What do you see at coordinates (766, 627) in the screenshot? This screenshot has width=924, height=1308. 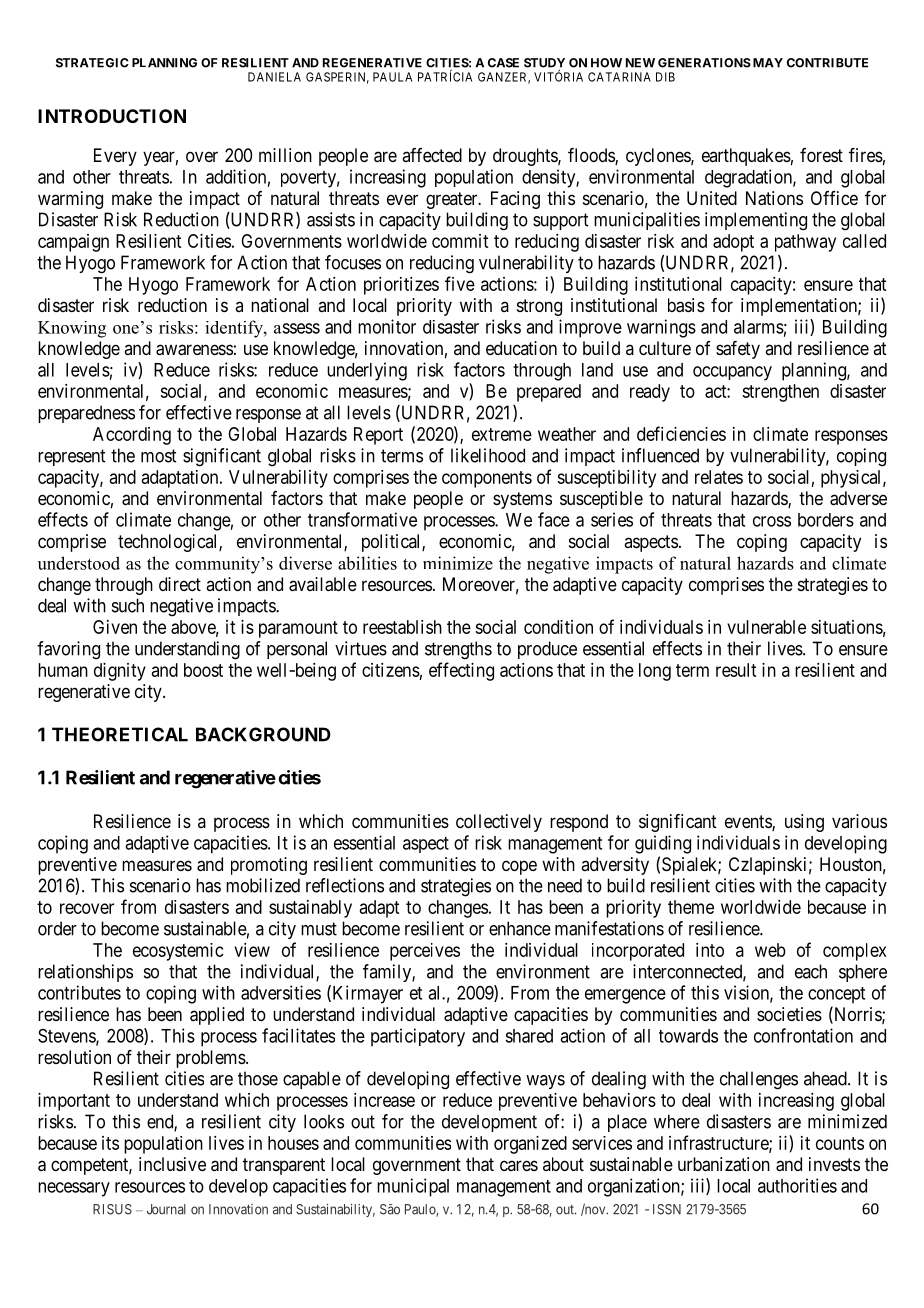 I see `vulnerable` at bounding box center [766, 627].
